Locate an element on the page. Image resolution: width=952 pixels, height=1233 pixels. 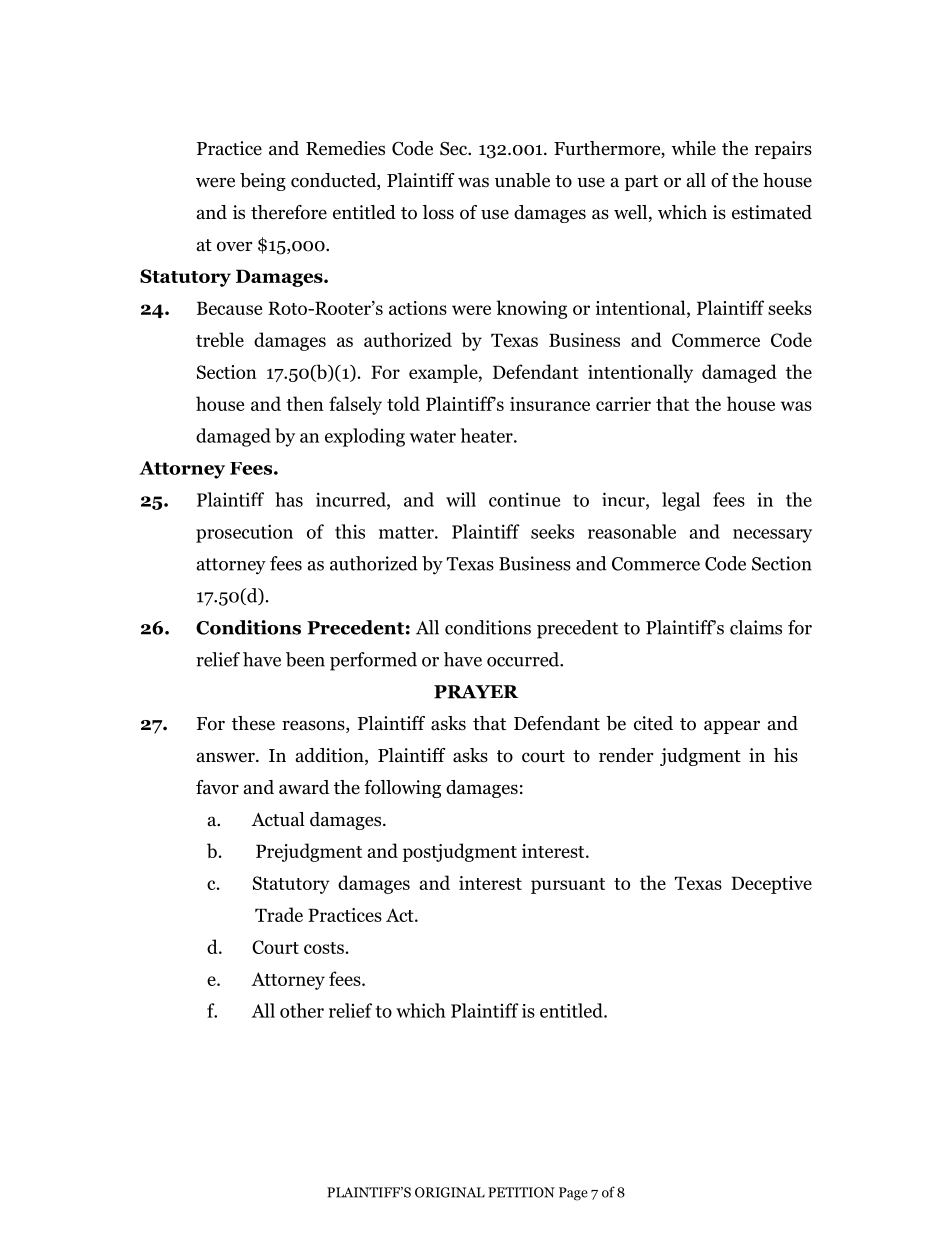
continue is located at coordinates (524, 499).
